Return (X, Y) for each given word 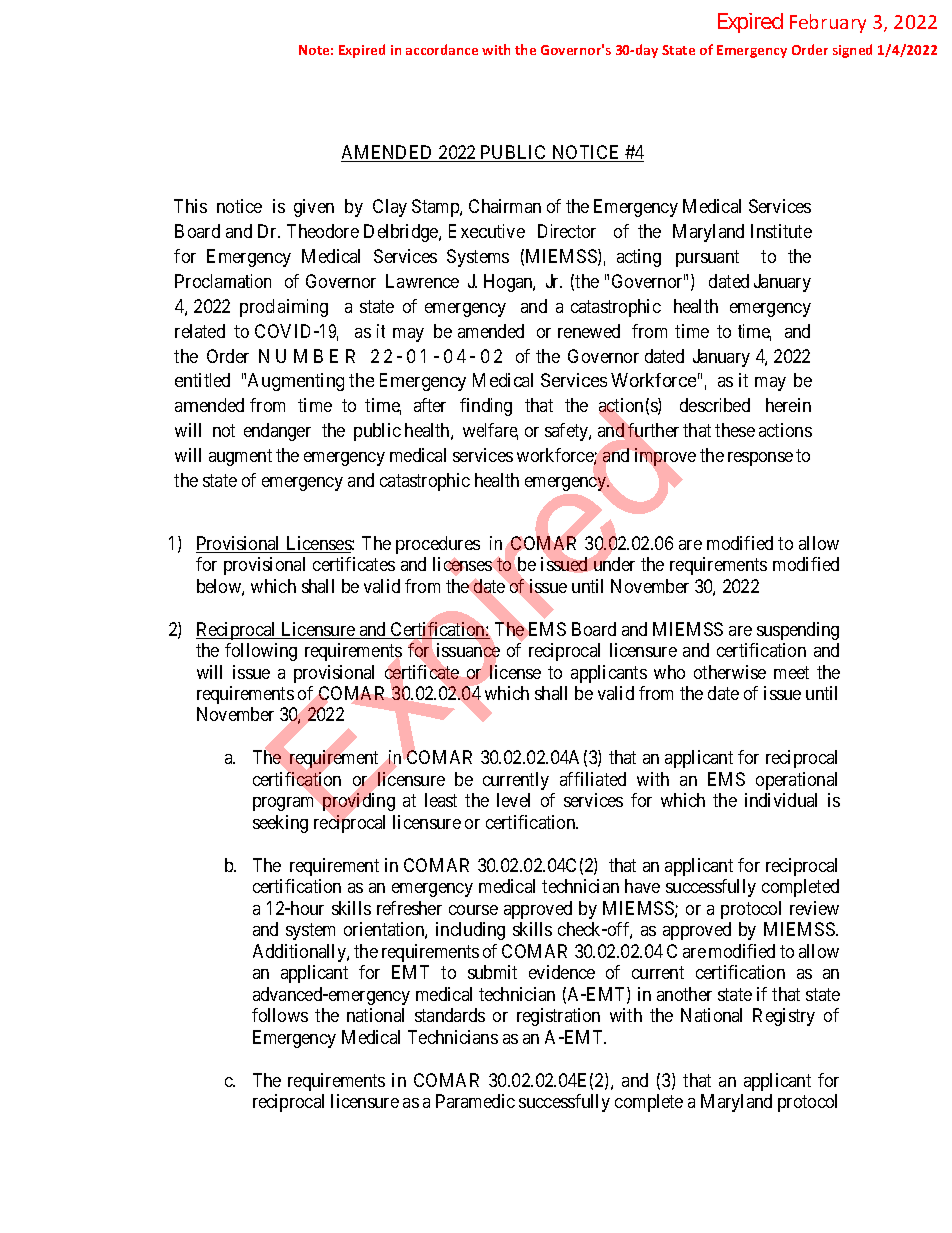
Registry (784, 1017)
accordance (442, 49)
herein (788, 405)
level (513, 800)
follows (280, 1015)
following (261, 652)
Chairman (505, 206)
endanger (277, 432)
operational (796, 781)
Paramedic (475, 1101)
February (828, 23)
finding (486, 407)
